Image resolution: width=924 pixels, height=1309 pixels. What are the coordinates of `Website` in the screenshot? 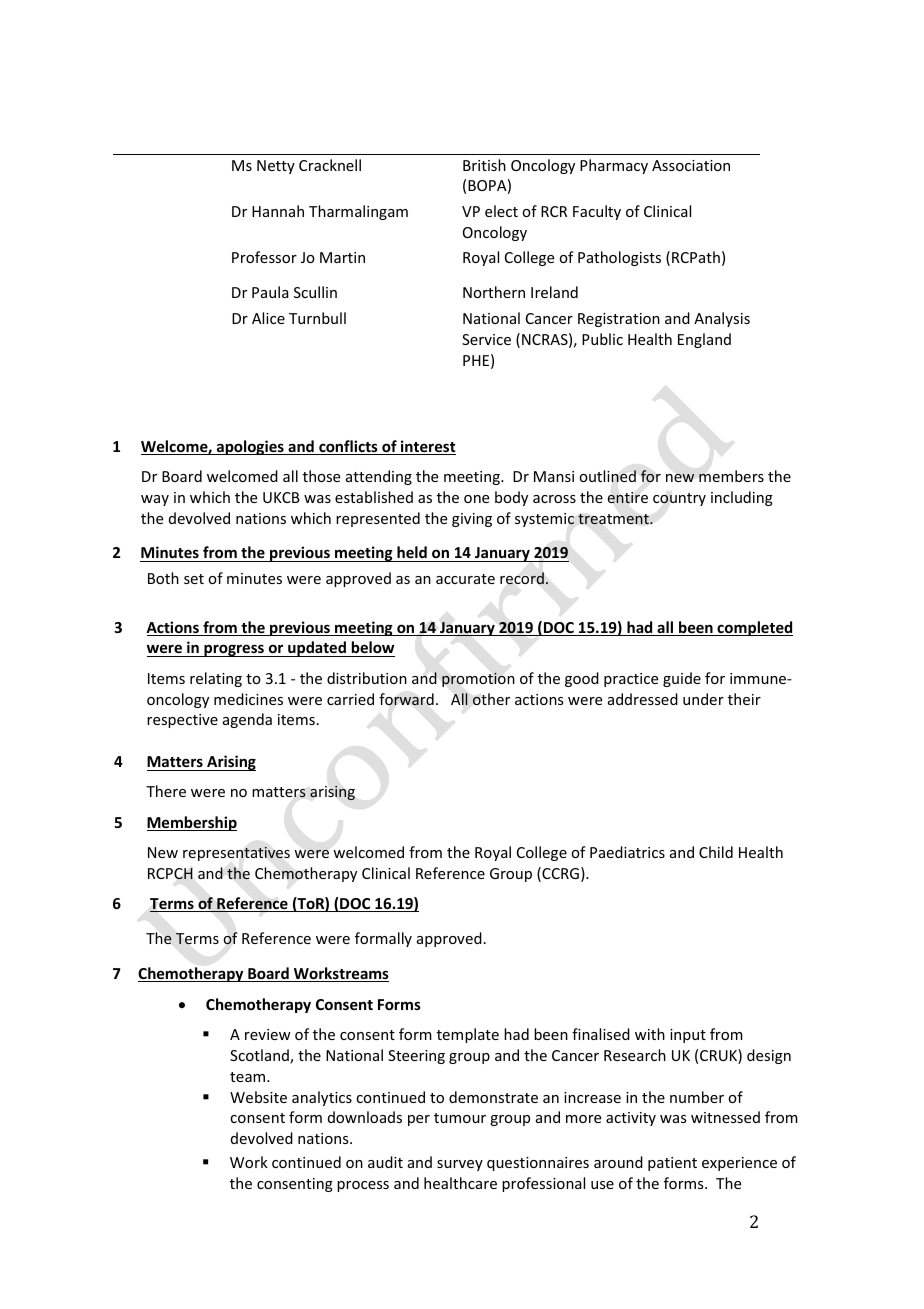 It's located at (258, 1097).
